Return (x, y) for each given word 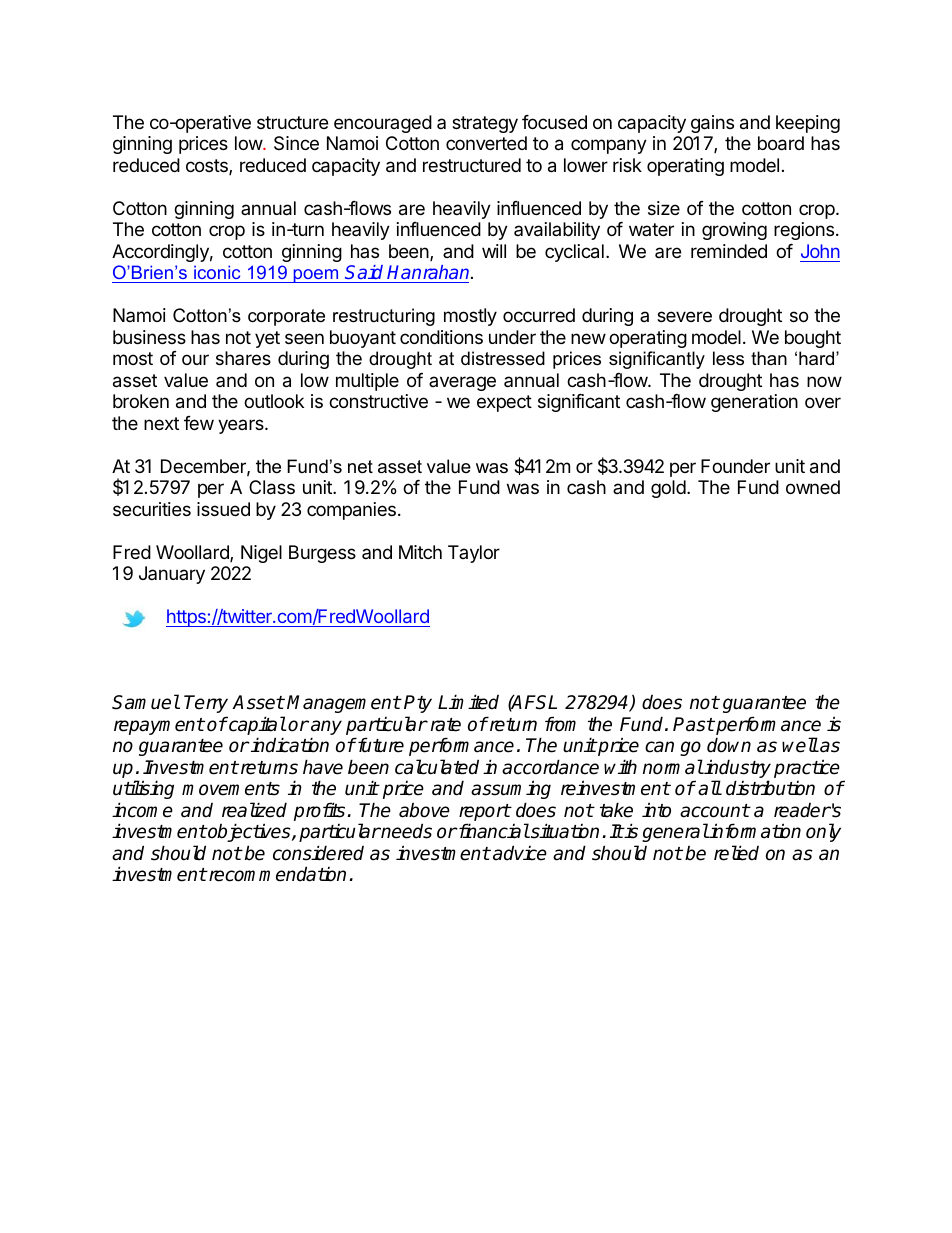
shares (243, 358)
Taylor (474, 554)
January (172, 575)
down (729, 745)
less (728, 358)
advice (520, 853)
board (781, 143)
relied (736, 853)
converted (486, 143)
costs (208, 167)
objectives (249, 832)
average (462, 383)
